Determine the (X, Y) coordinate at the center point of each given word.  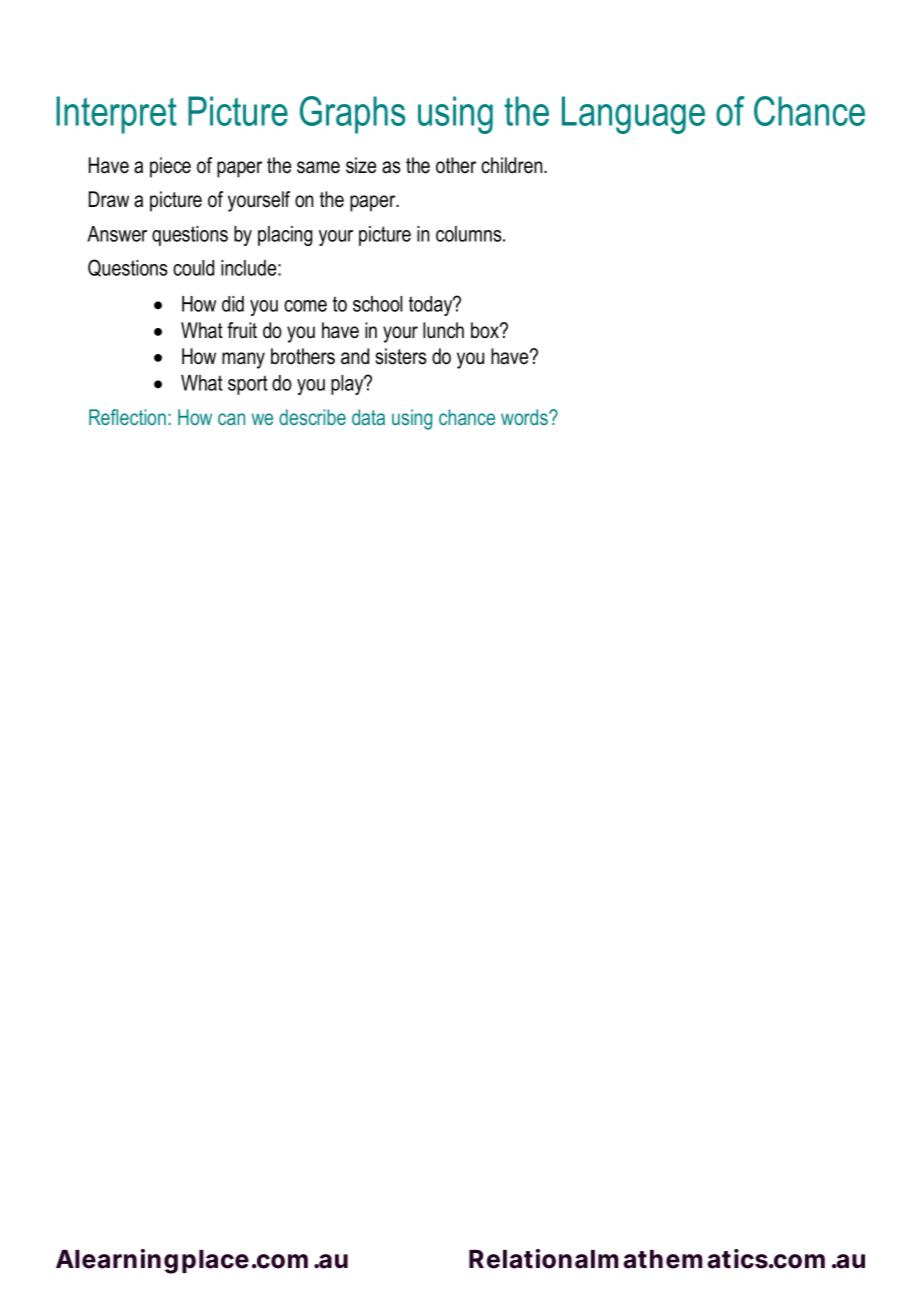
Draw (109, 199)
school (377, 304)
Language (633, 115)
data (368, 417)
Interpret (116, 115)
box (486, 330)
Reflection (127, 417)
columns (470, 234)
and (355, 356)
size (361, 165)
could (193, 268)
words (525, 417)
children (513, 165)
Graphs (352, 115)
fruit (242, 330)
